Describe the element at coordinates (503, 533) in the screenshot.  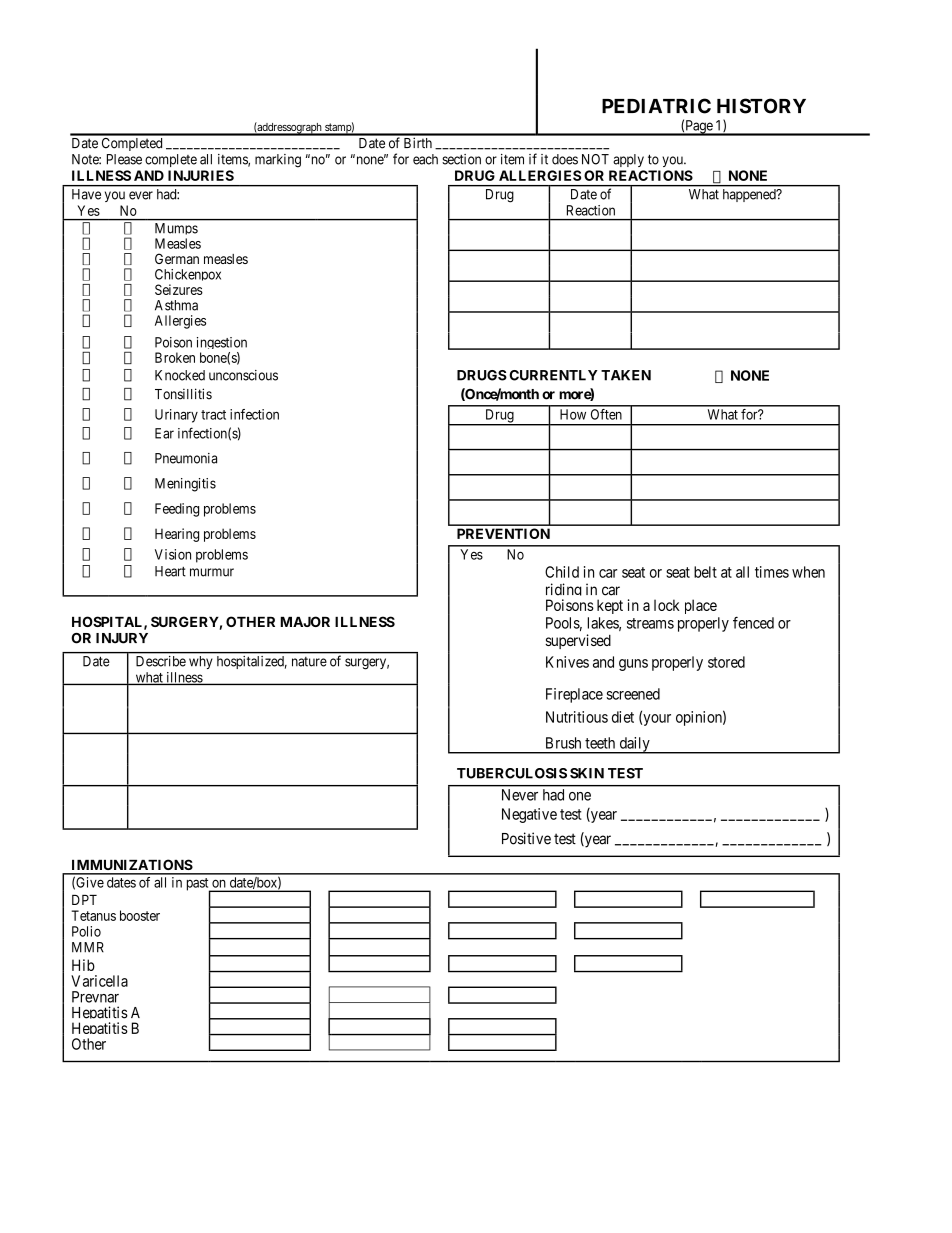
I see `PREVENTION` at that location.
